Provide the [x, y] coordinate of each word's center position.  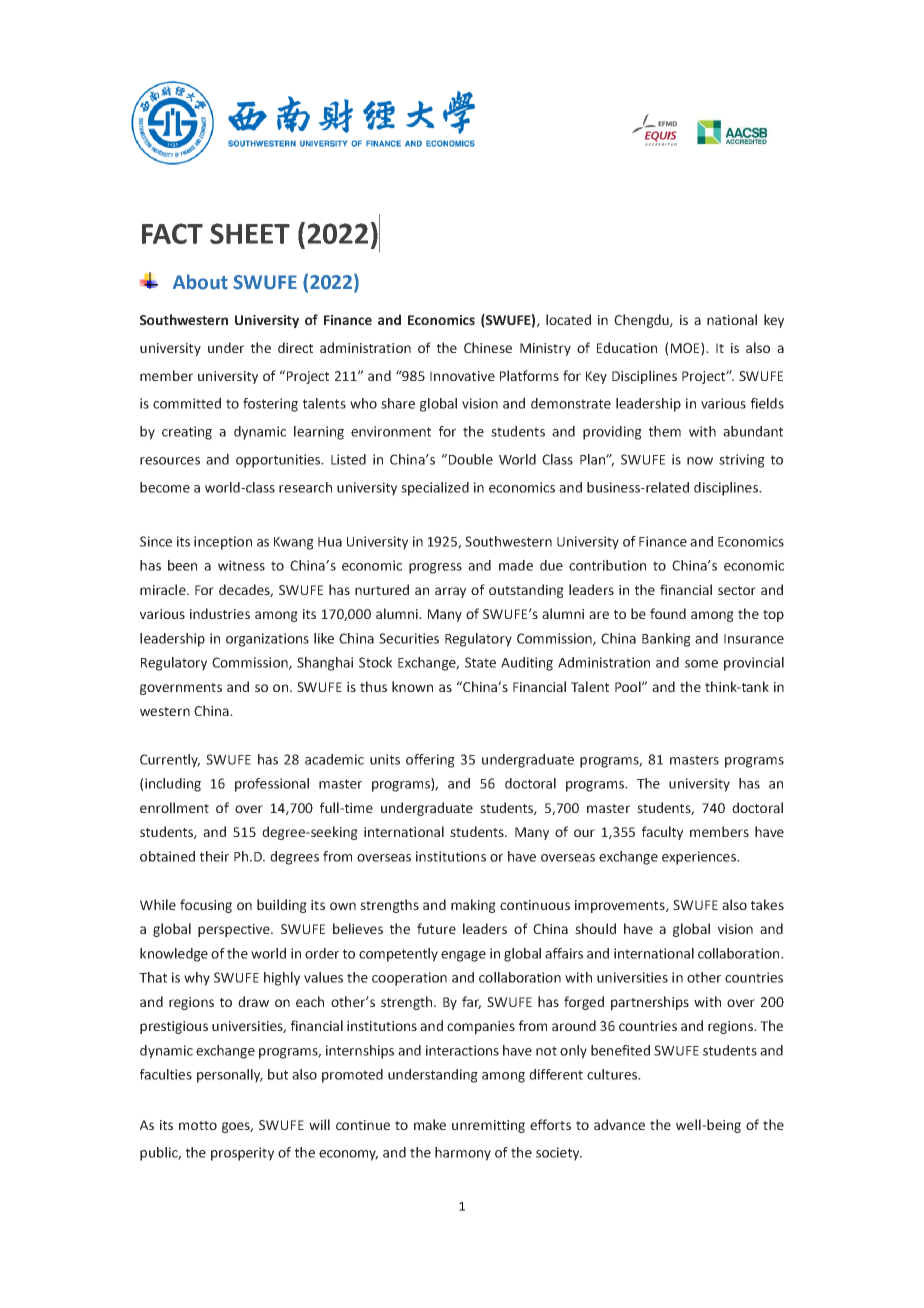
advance [619, 1124]
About [200, 282]
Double [469, 459]
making [473, 906]
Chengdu [642, 321]
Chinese [488, 347]
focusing [206, 906]
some [701, 664]
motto [198, 1125]
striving [742, 461]
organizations [267, 640]
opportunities [279, 461]
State [480, 662]
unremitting [488, 1126]
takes [767, 904]
